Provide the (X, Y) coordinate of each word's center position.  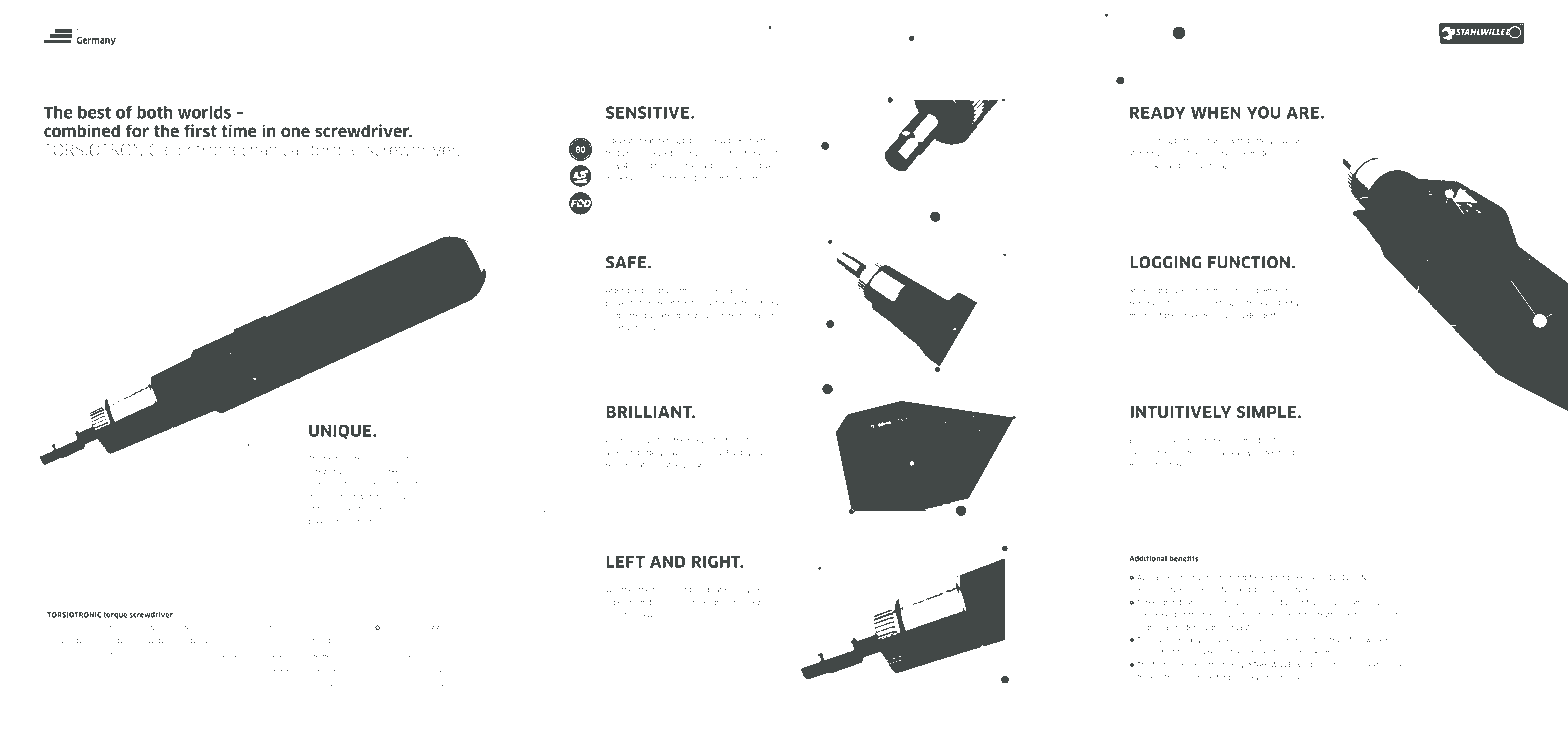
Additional (1148, 559)
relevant (701, 440)
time (239, 131)
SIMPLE (1266, 412)
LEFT (625, 561)
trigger (320, 522)
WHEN (1216, 112)
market (390, 471)
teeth (759, 141)
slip (700, 291)
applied (723, 603)
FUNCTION (1249, 262)
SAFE (627, 262)
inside (365, 628)
